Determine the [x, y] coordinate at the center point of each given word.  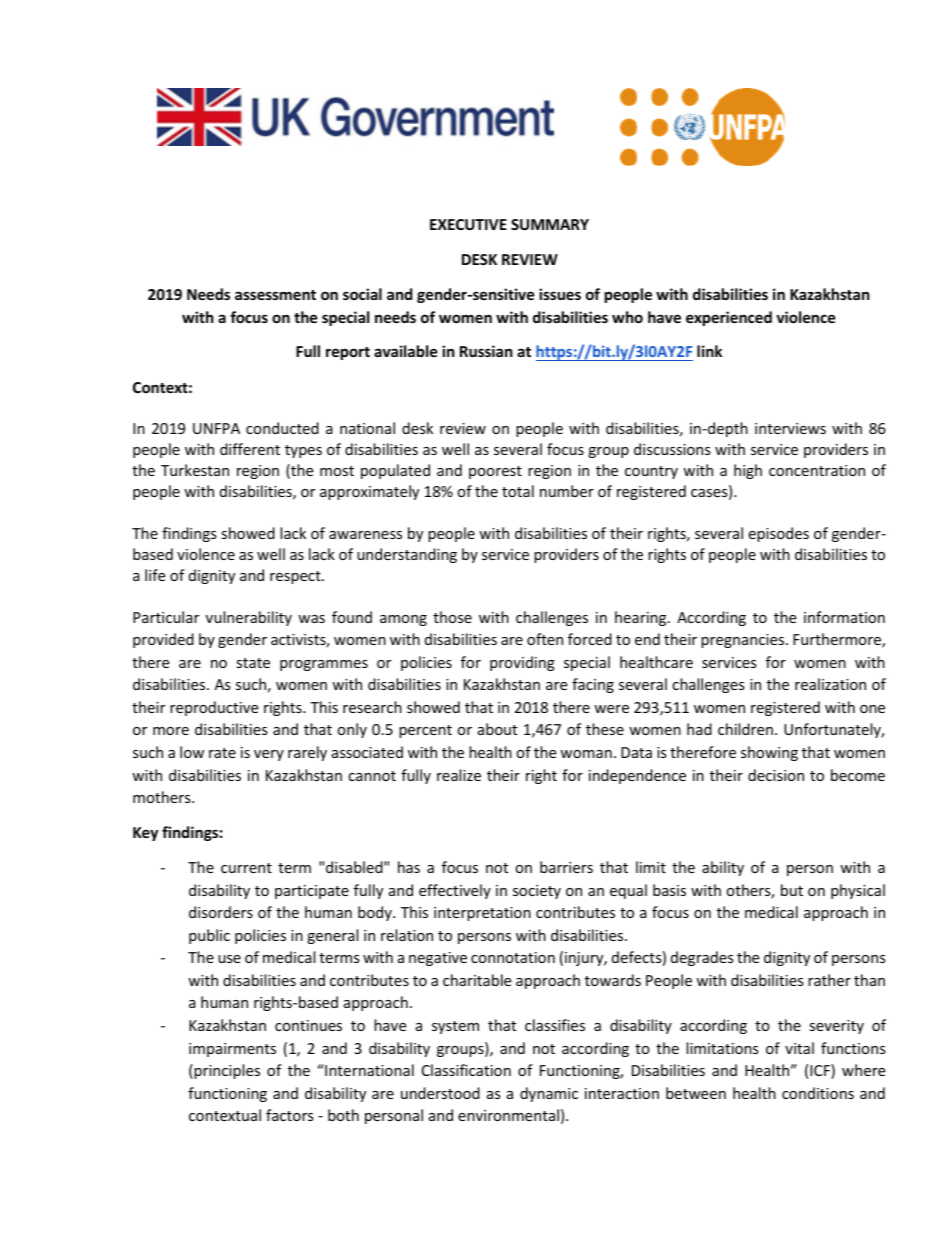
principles [226, 1071]
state [253, 663]
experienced [729, 318]
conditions [818, 1093]
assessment [275, 295]
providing [522, 663]
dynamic [549, 1094]
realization [830, 684]
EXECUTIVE [468, 224]
